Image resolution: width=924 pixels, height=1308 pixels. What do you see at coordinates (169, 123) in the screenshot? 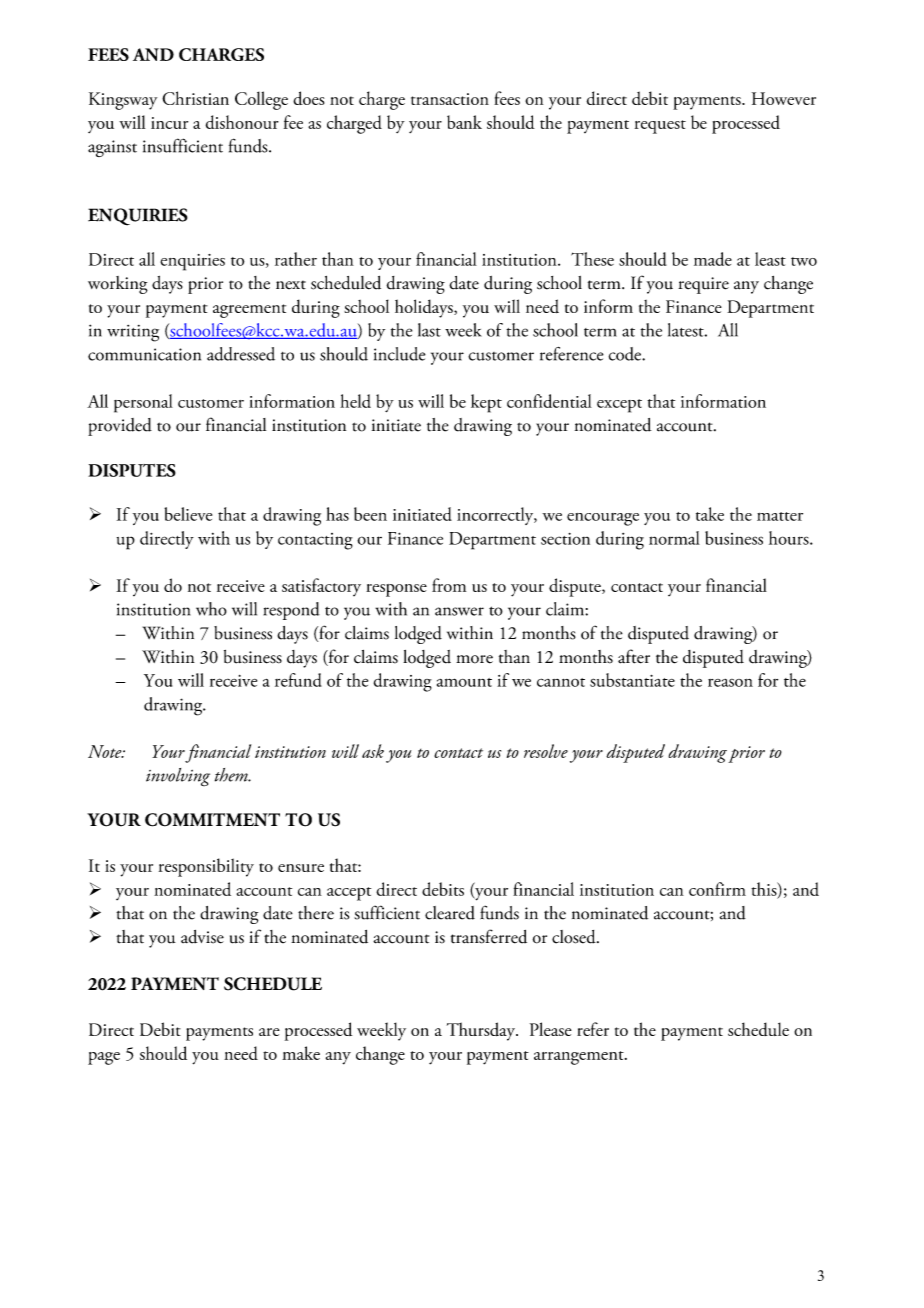
I see `incur` at bounding box center [169, 123].
